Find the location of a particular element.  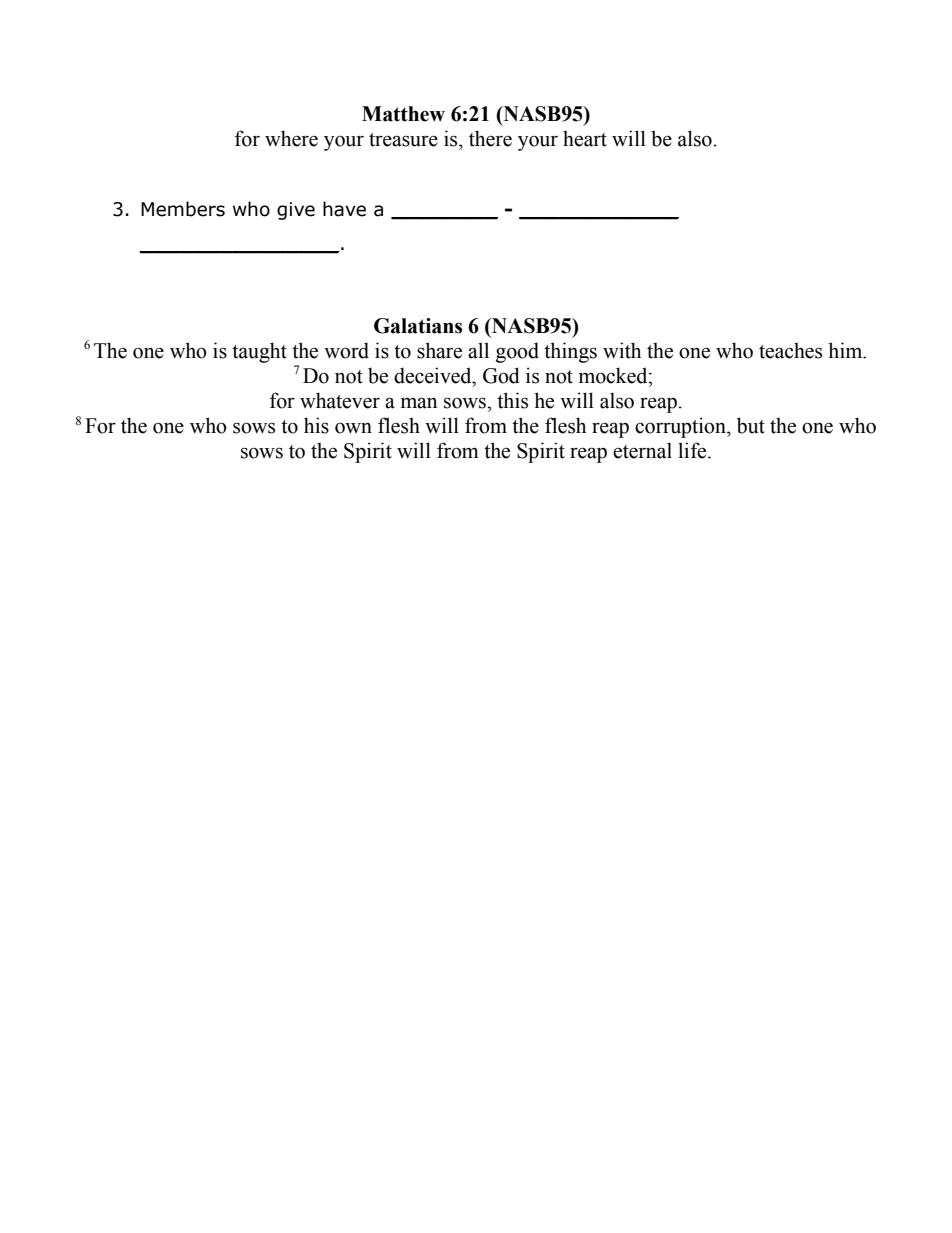

there is located at coordinates (490, 138).
